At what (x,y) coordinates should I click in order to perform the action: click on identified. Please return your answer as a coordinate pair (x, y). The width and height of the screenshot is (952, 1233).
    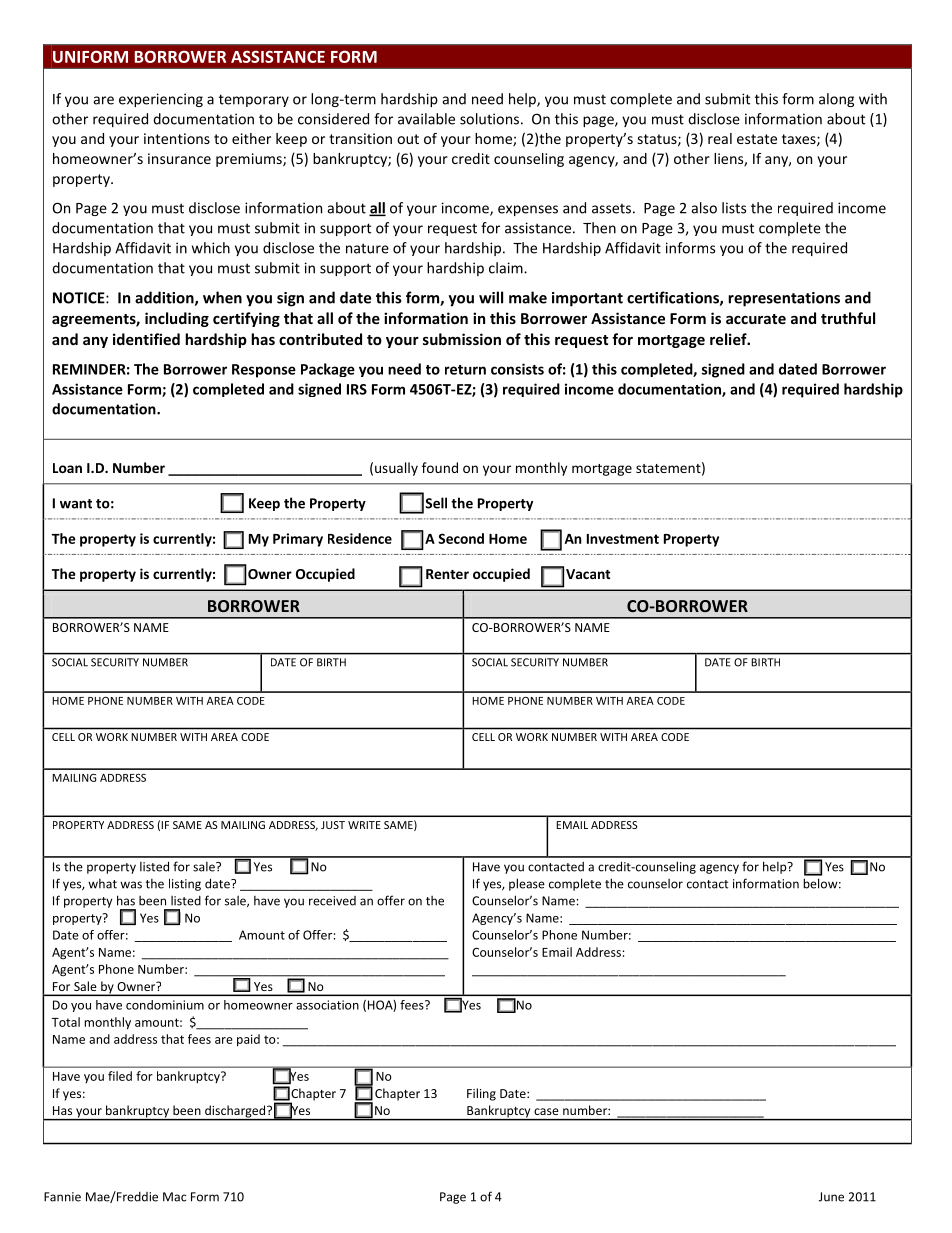
    Looking at the image, I should click on (146, 339).
